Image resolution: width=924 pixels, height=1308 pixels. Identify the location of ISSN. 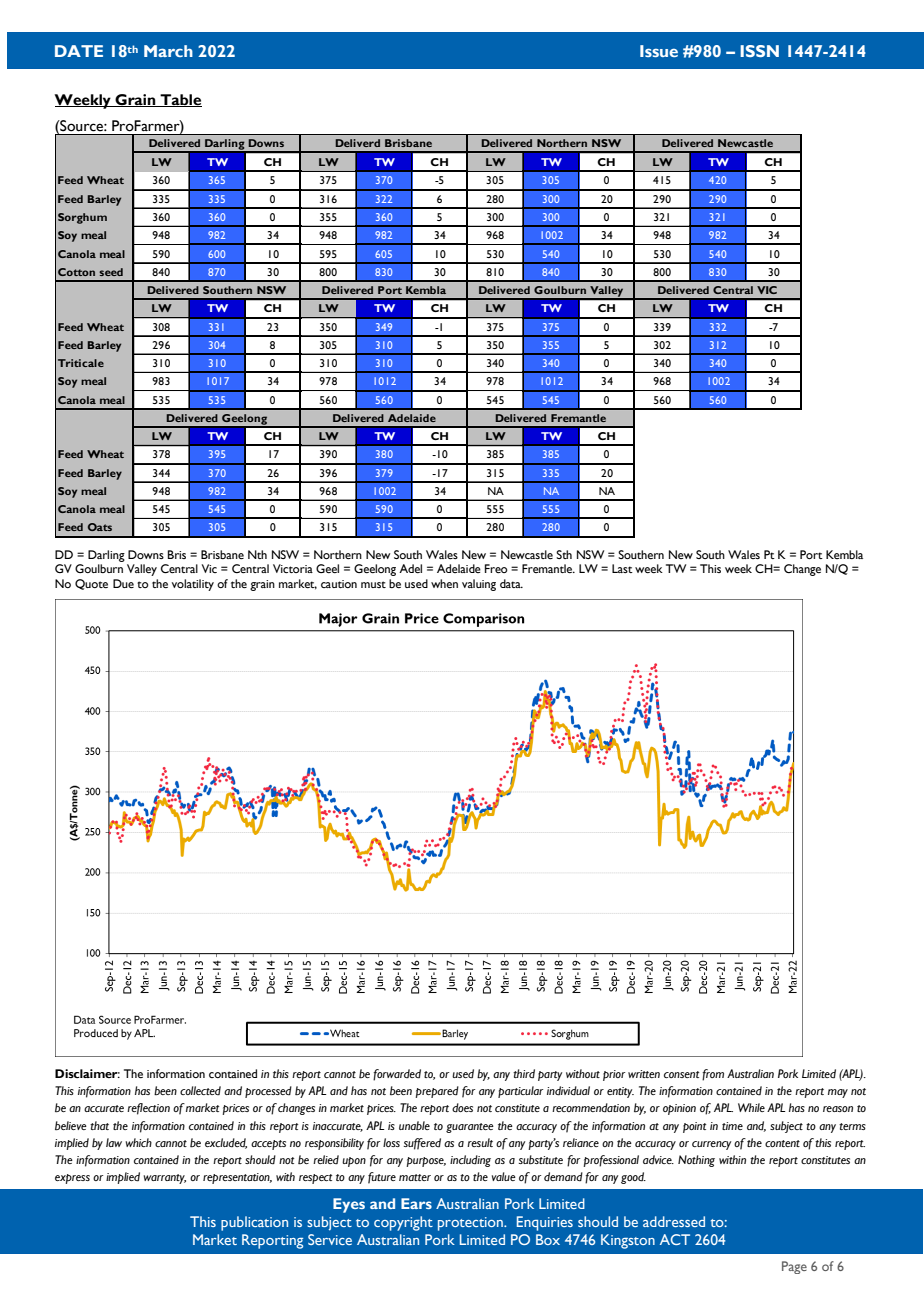
(759, 51).
